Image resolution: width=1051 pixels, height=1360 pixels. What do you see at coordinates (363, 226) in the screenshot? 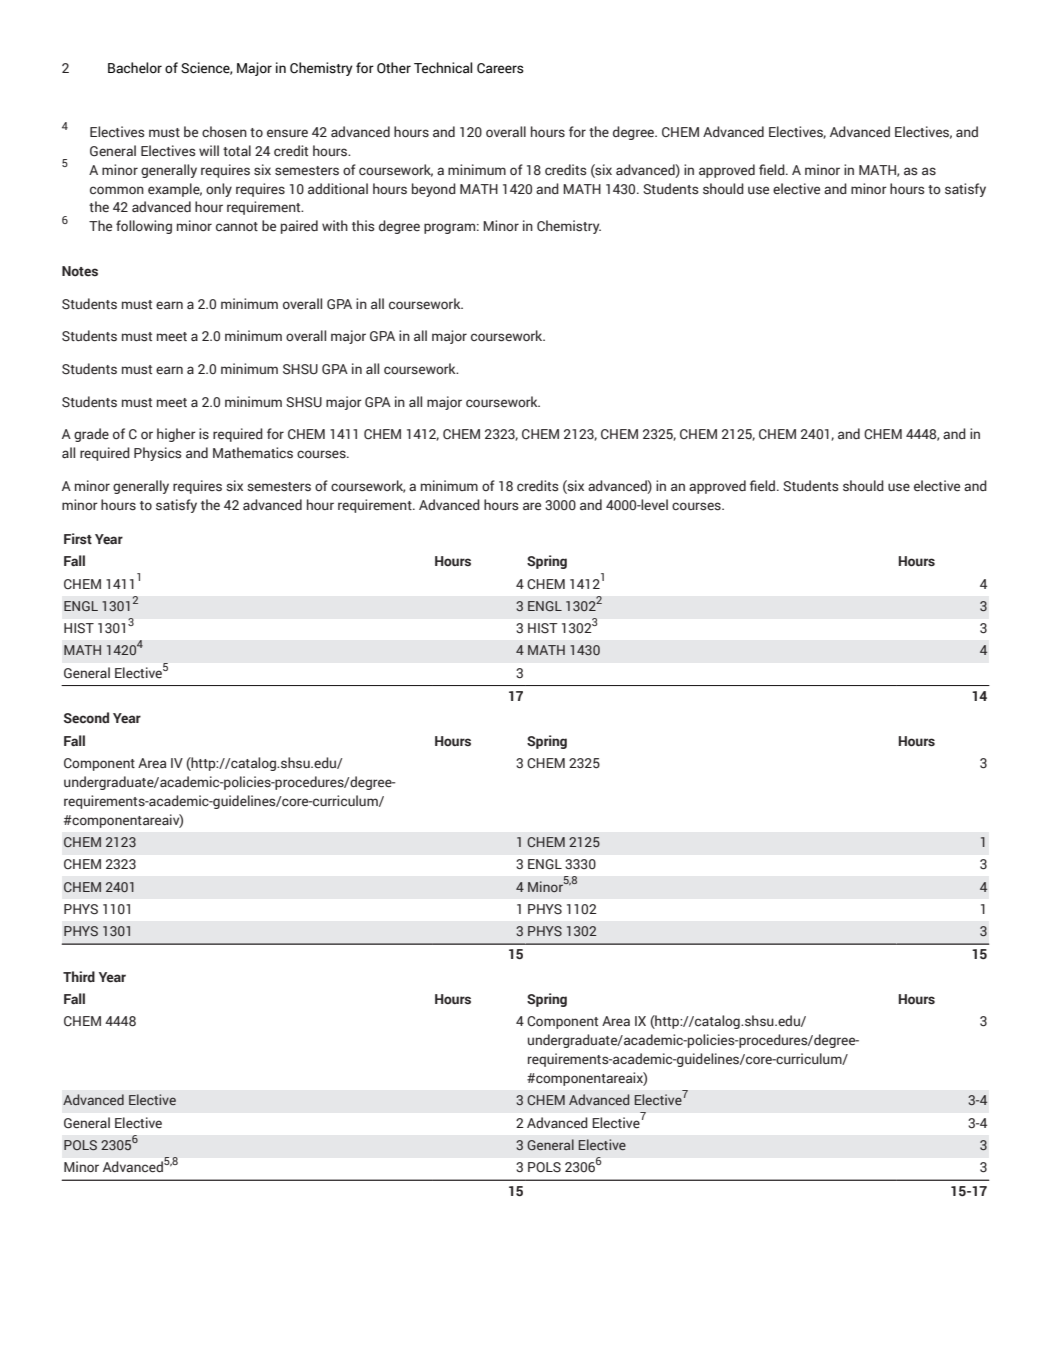
I see `this` at bounding box center [363, 226].
